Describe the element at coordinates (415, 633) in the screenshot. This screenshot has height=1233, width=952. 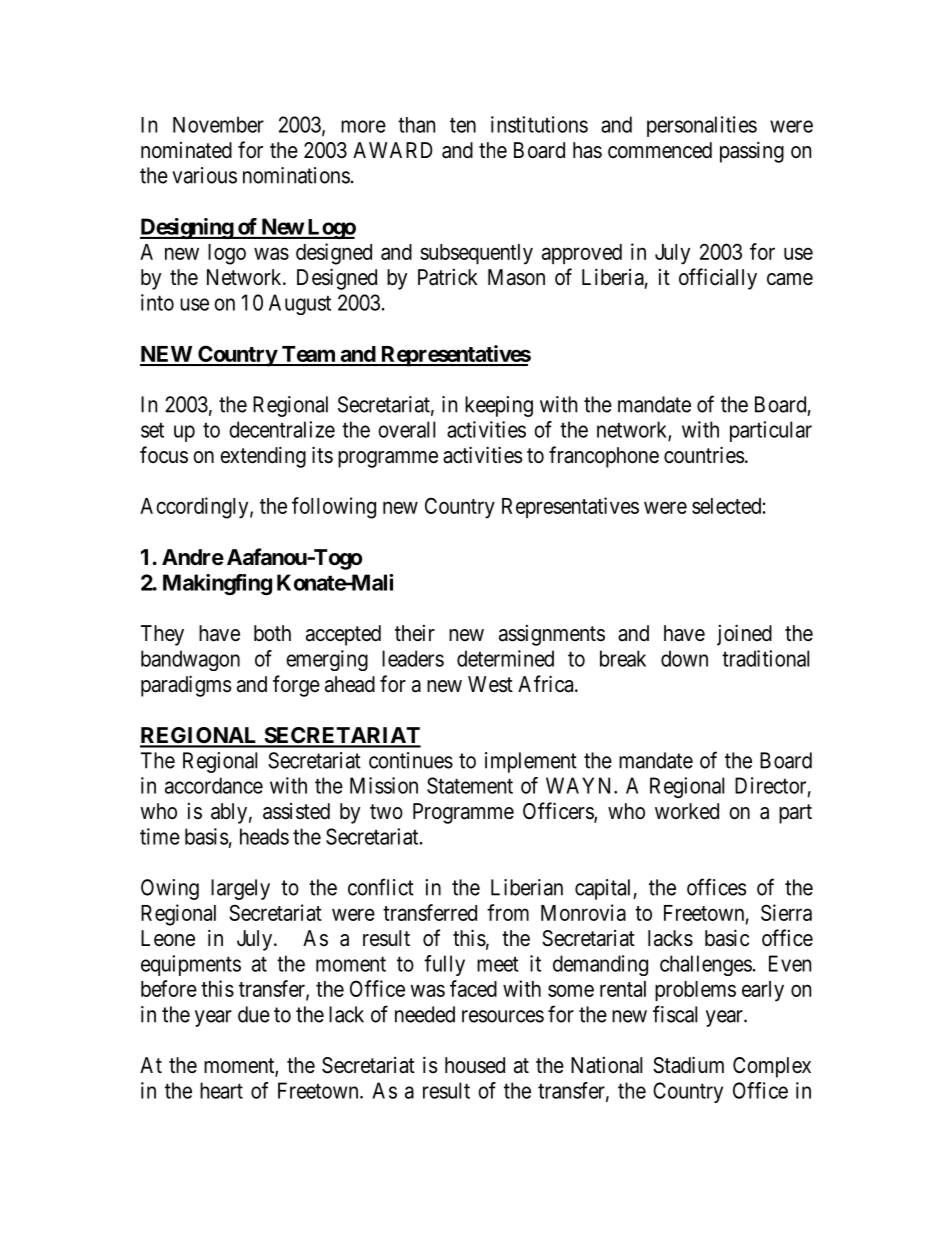
I see `their` at that location.
